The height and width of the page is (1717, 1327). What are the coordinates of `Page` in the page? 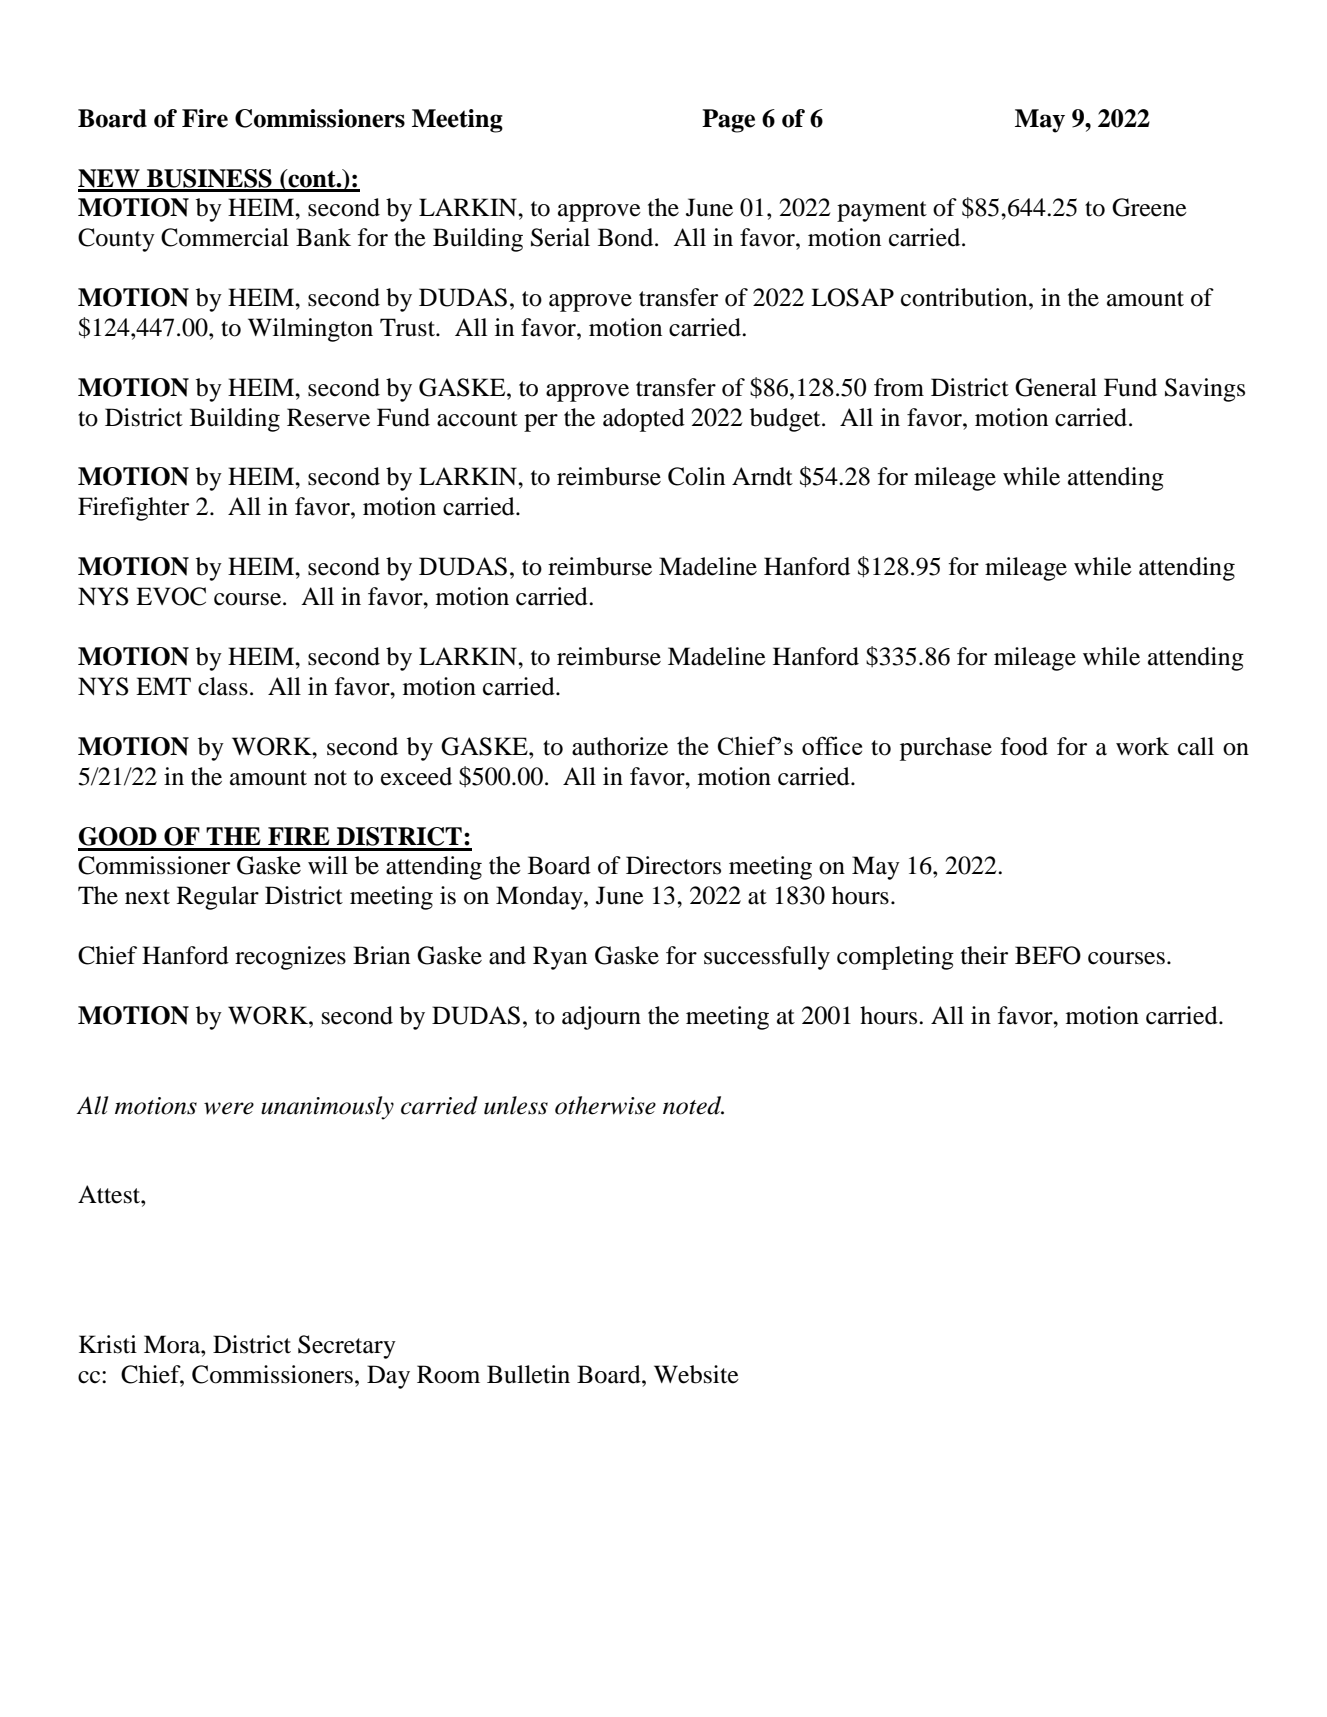 It's located at (728, 121).
